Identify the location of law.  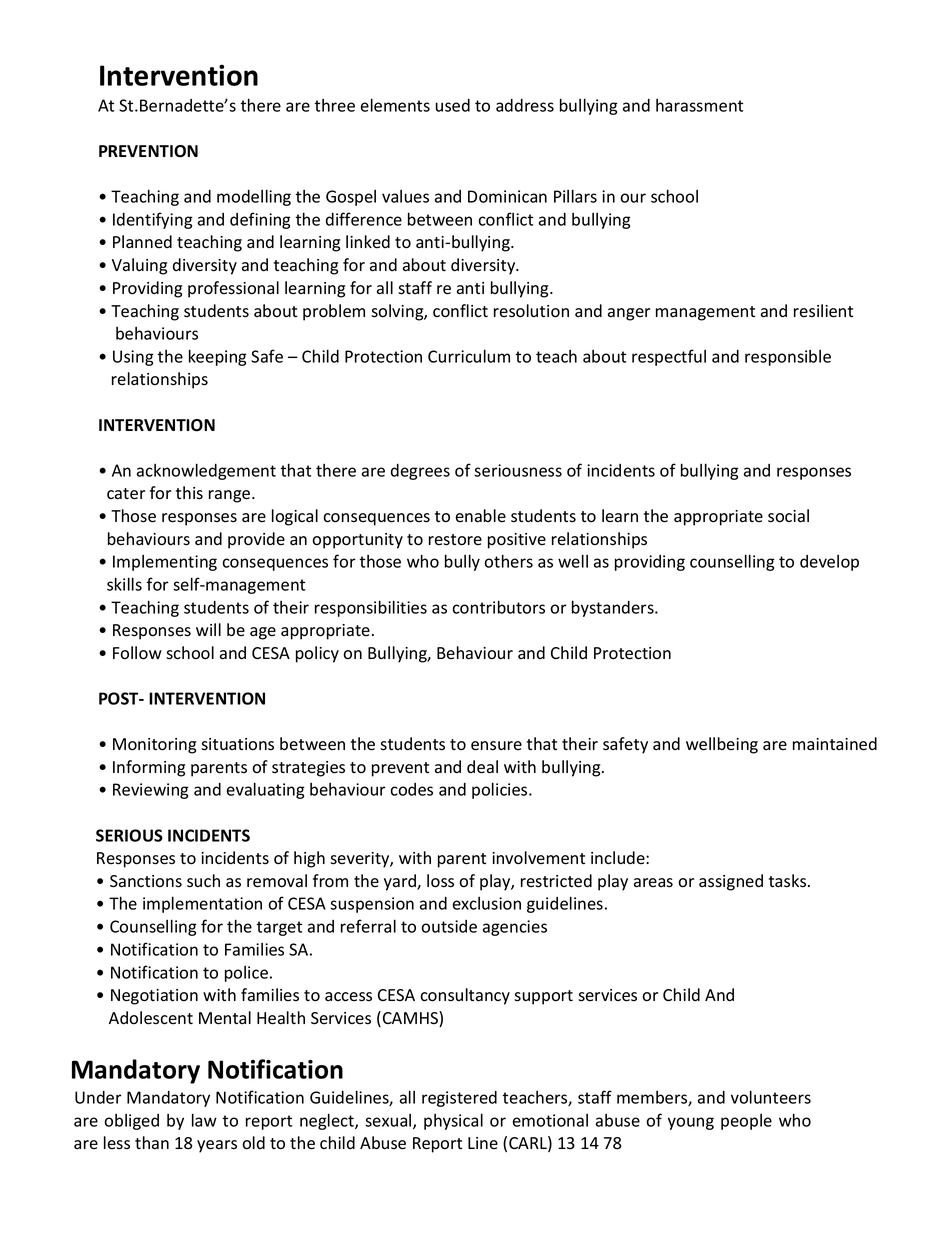
(204, 1120).
